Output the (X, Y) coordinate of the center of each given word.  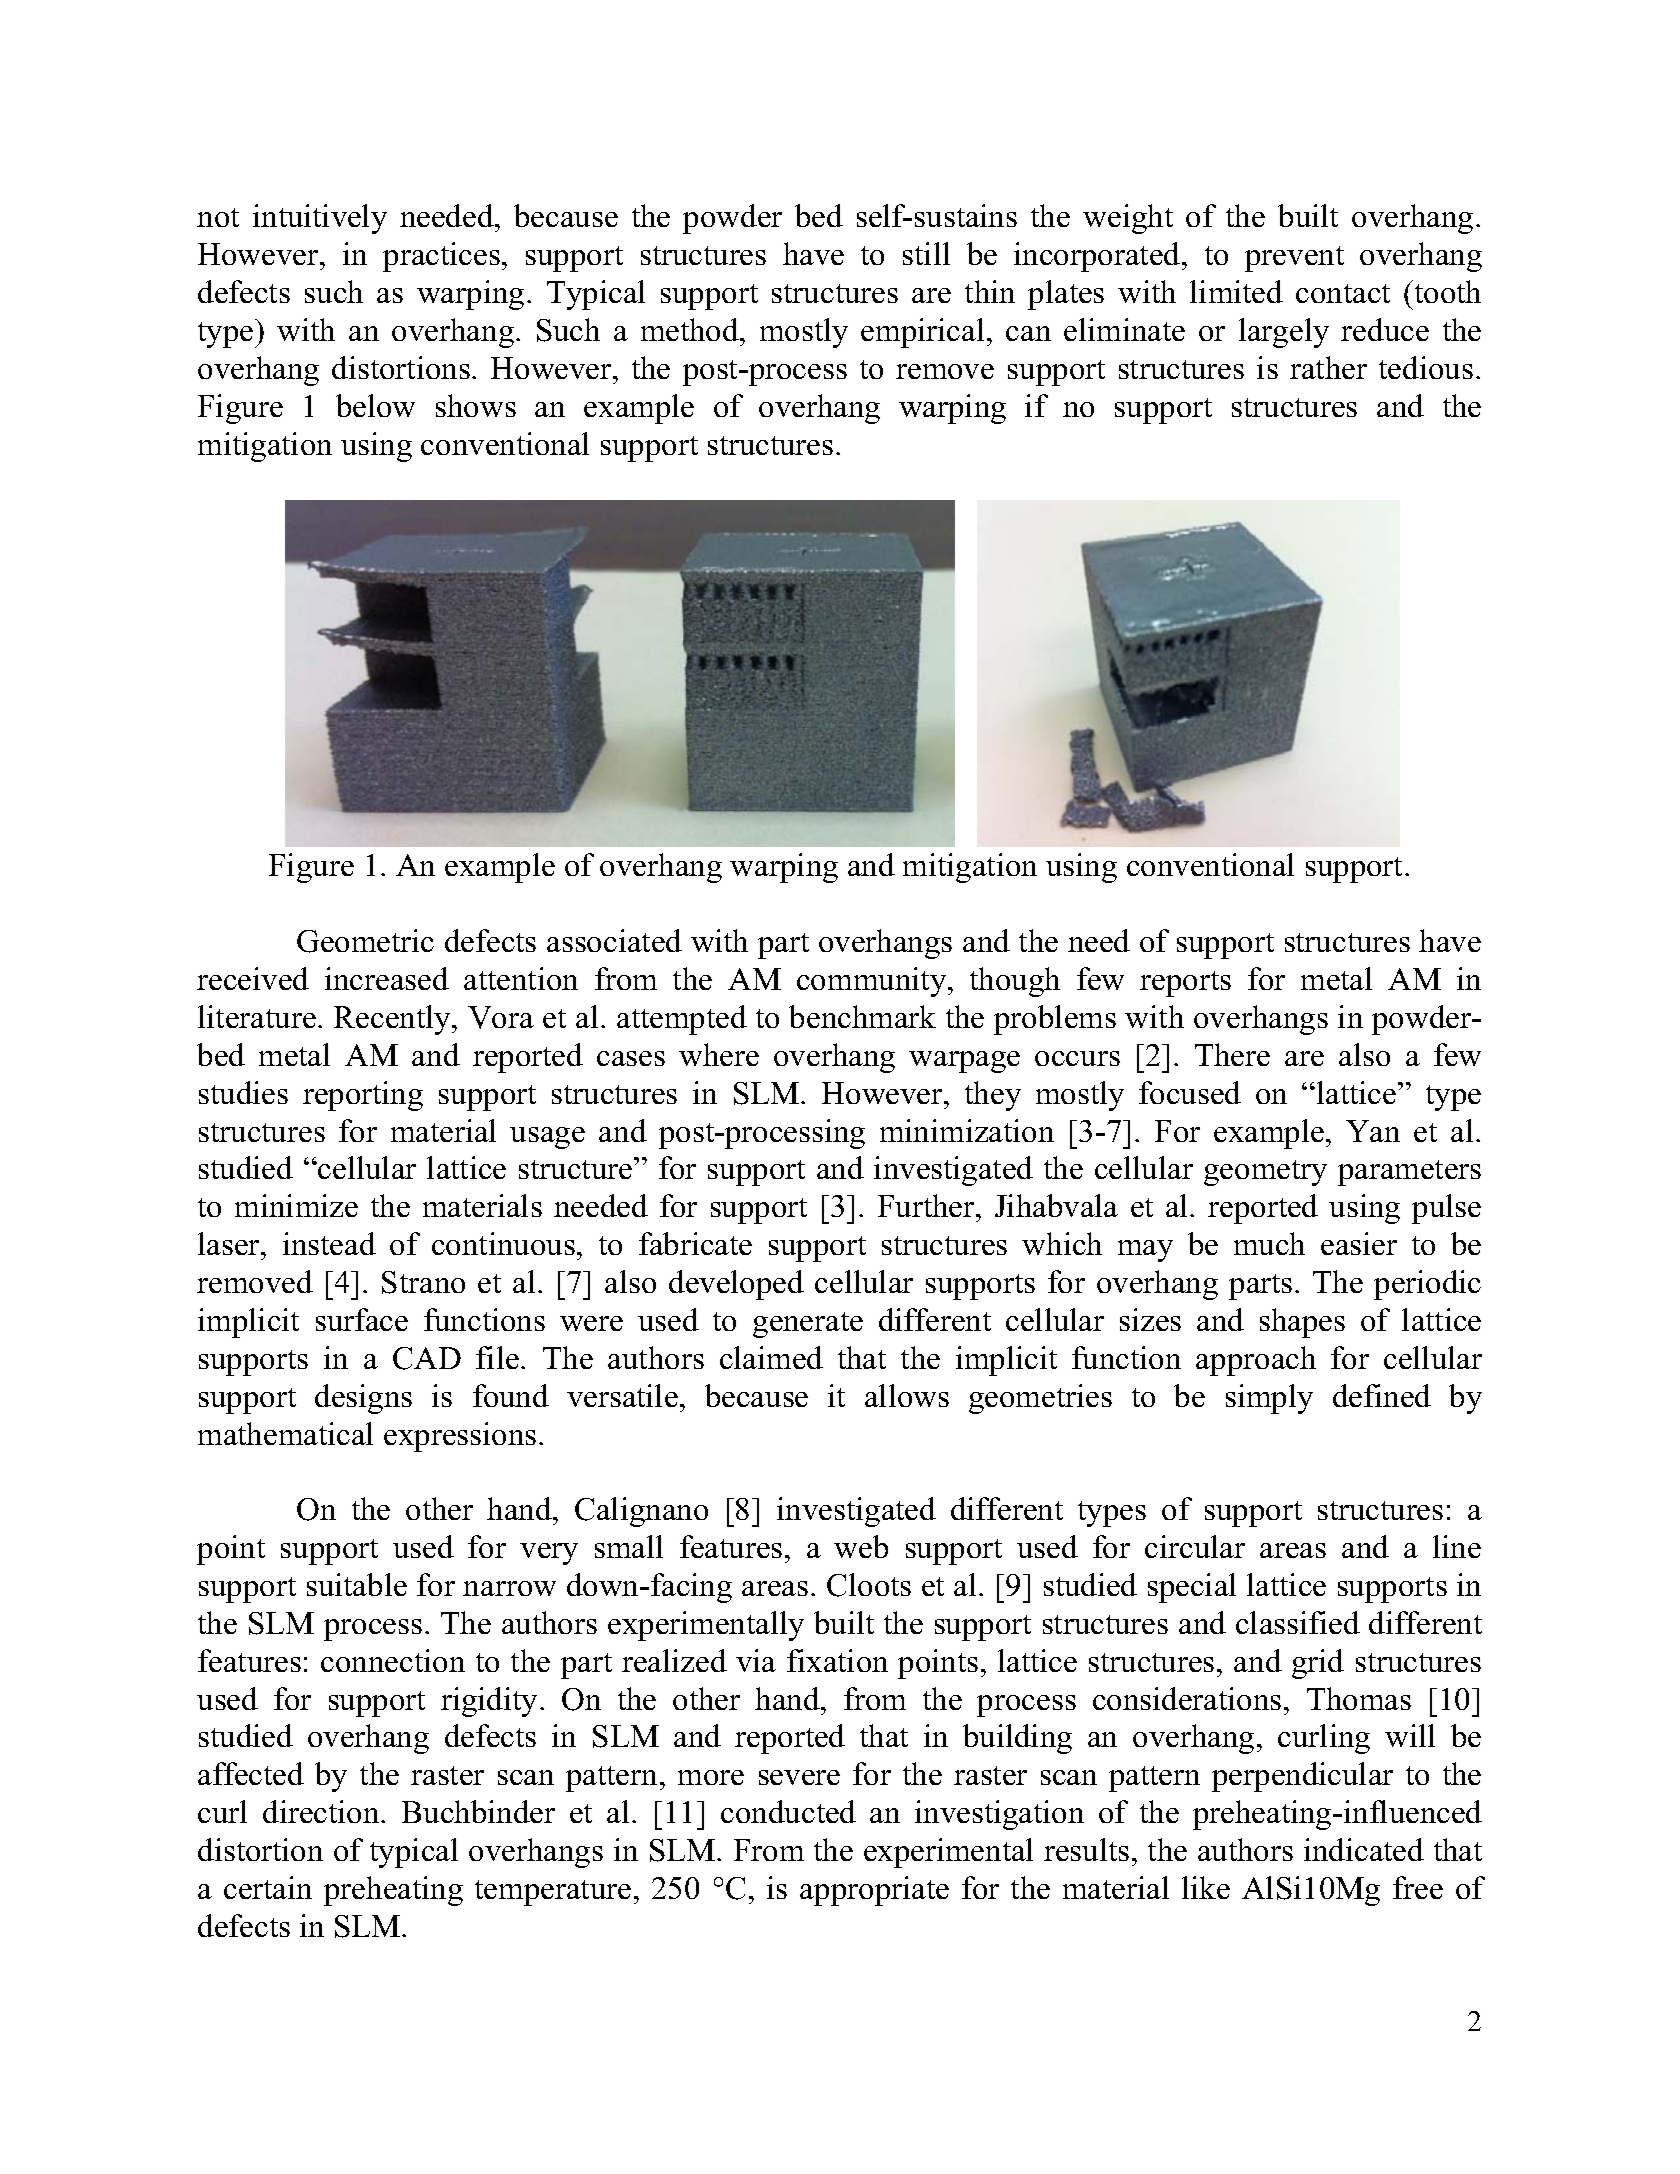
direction (322, 1811)
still (926, 253)
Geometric (365, 941)
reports (1185, 984)
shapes (1302, 1323)
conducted (788, 1811)
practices (441, 257)
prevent (1294, 259)
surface (362, 1319)
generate (808, 1325)
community (873, 982)
